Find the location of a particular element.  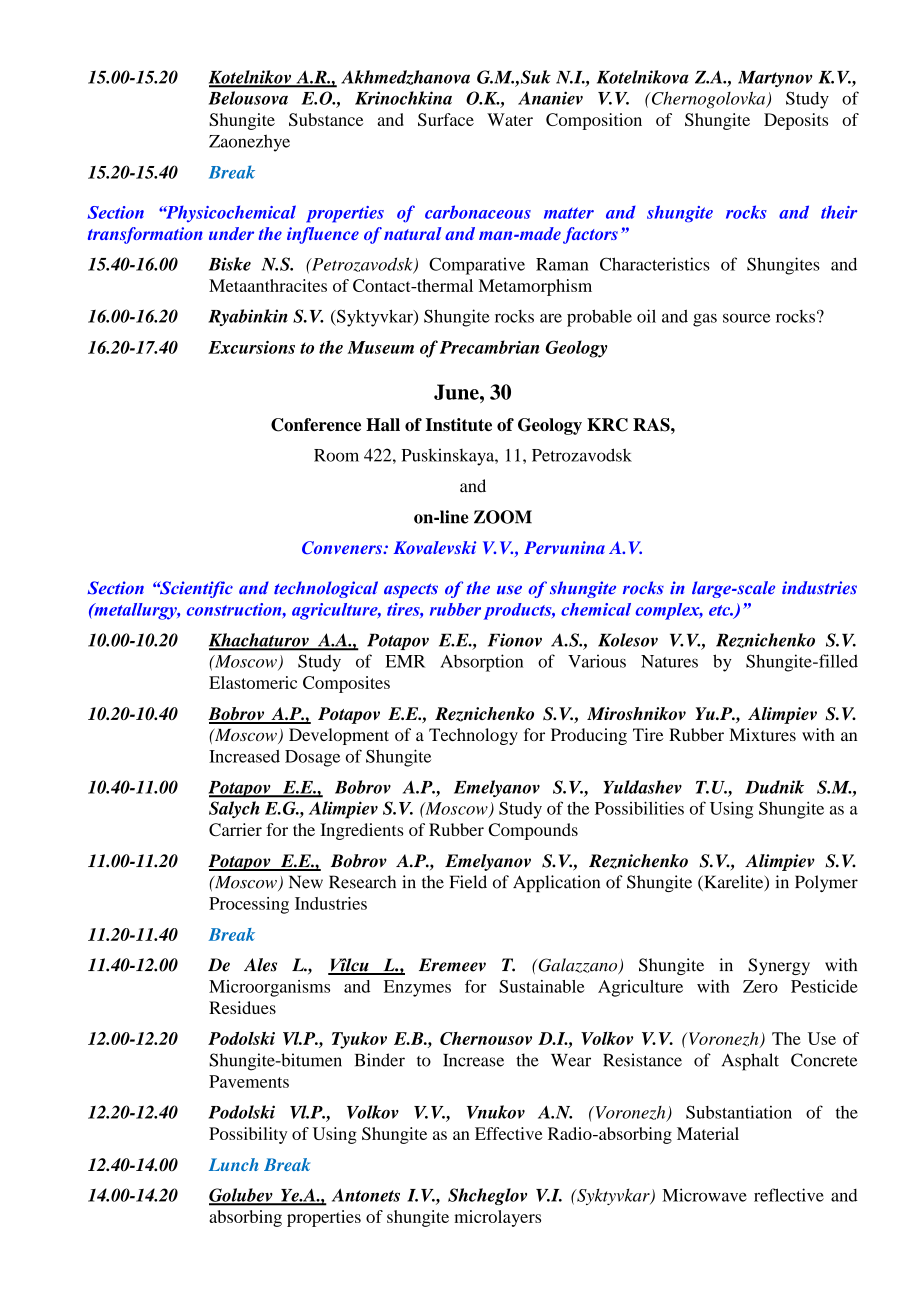

Effective is located at coordinates (509, 1133).
